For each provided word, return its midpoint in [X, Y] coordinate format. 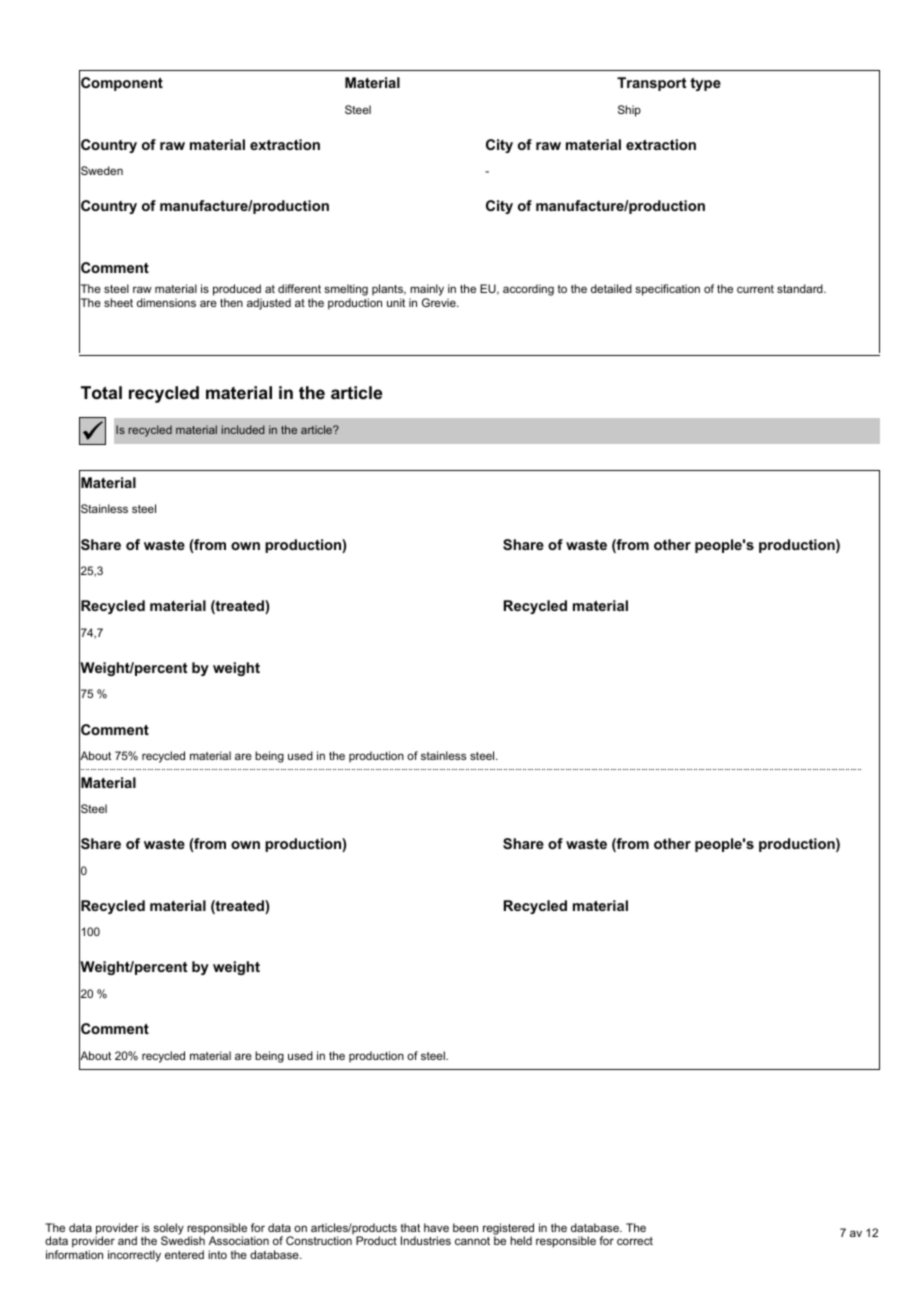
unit [396, 302]
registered [508, 1230]
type [705, 84]
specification [667, 290]
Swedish [183, 1240]
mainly [426, 291]
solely [168, 1230]
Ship [629, 111]
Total [101, 392]
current [755, 289]
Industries [426, 1240]
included [243, 429]
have [436, 1227]
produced [237, 291]
